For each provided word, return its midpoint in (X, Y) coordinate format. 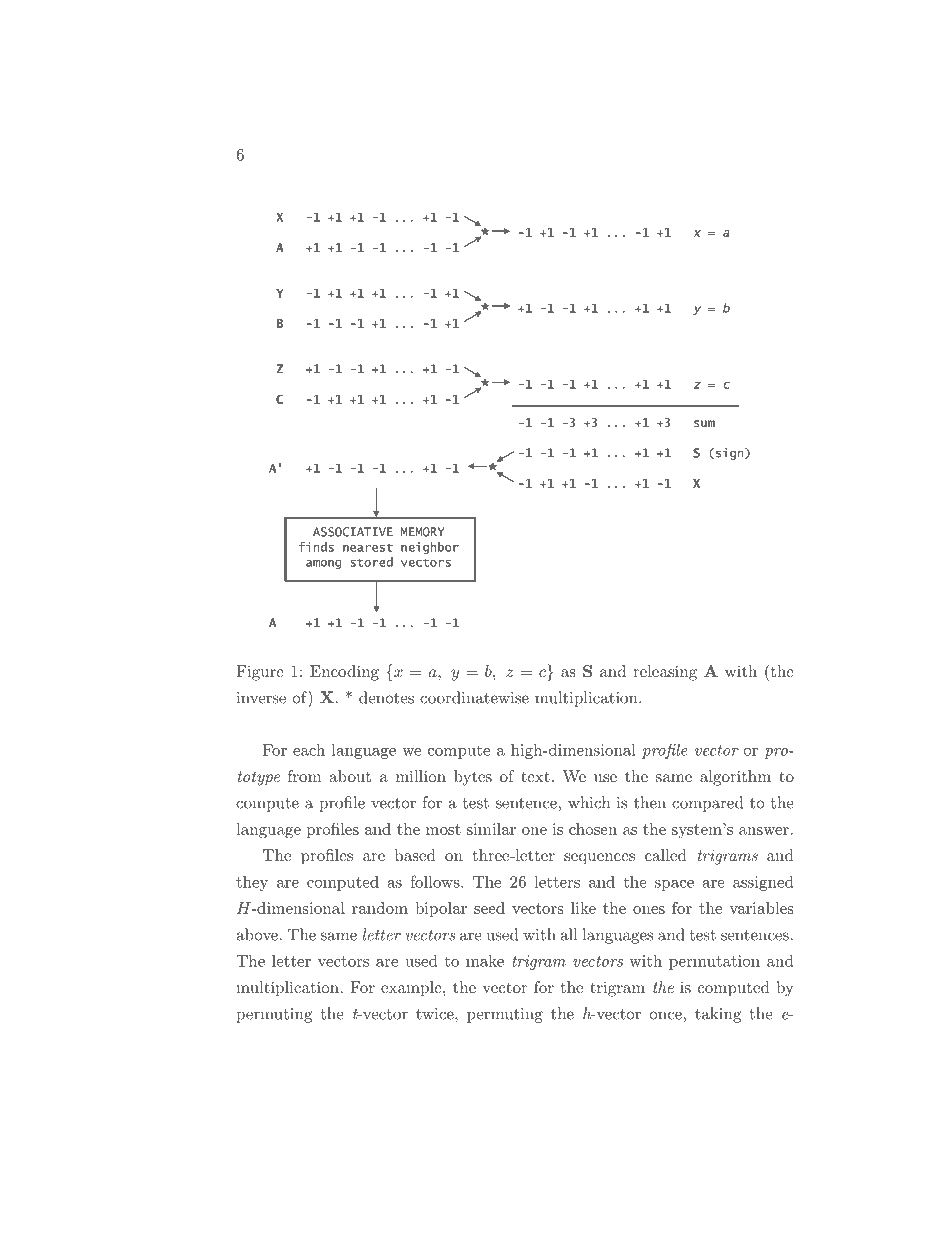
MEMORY (423, 532)
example (411, 989)
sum (704, 423)
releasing (665, 673)
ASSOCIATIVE (353, 532)
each (309, 749)
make (485, 961)
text (535, 776)
